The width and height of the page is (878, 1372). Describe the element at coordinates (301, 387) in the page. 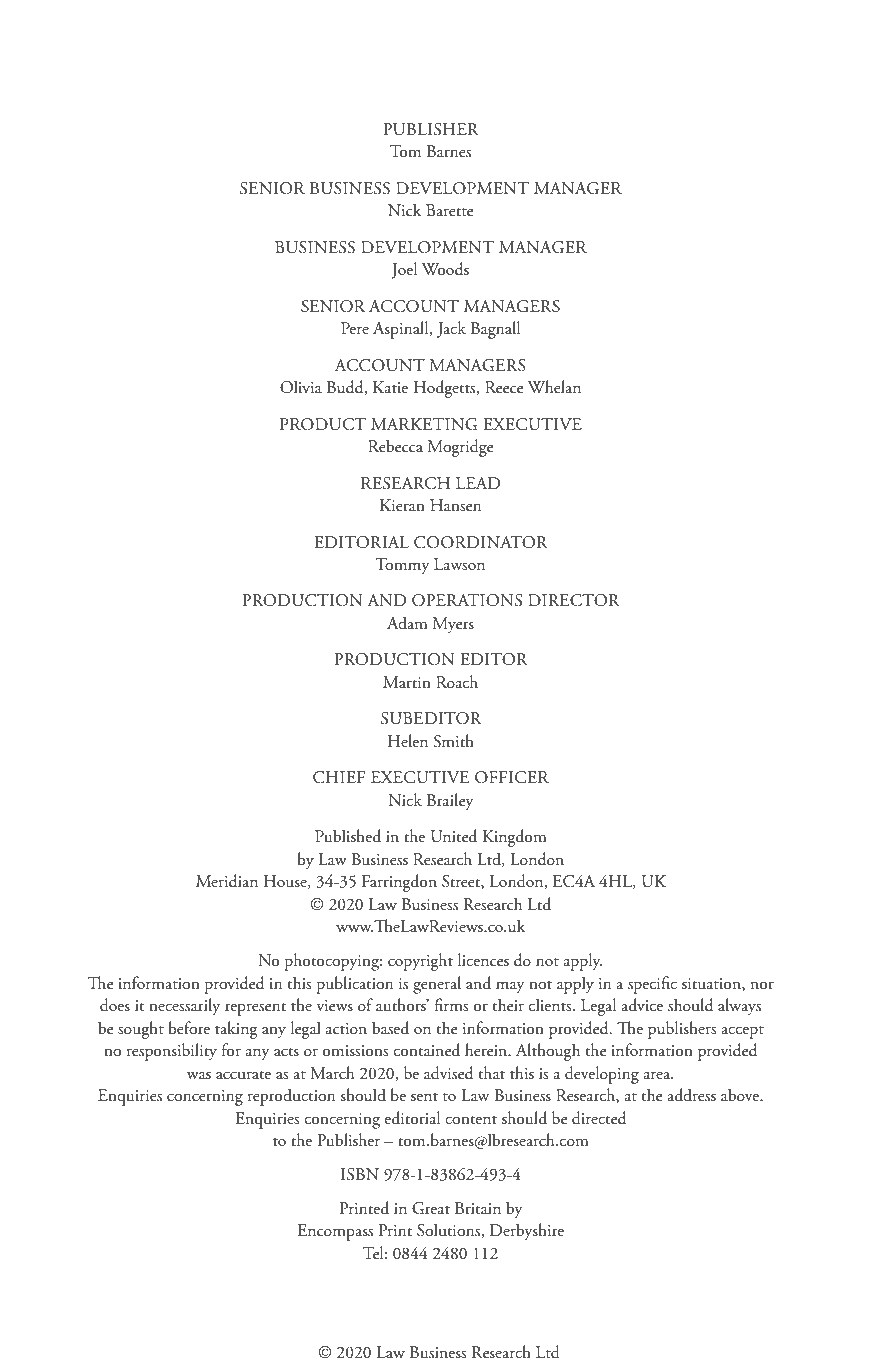

I see `Olivia` at that location.
